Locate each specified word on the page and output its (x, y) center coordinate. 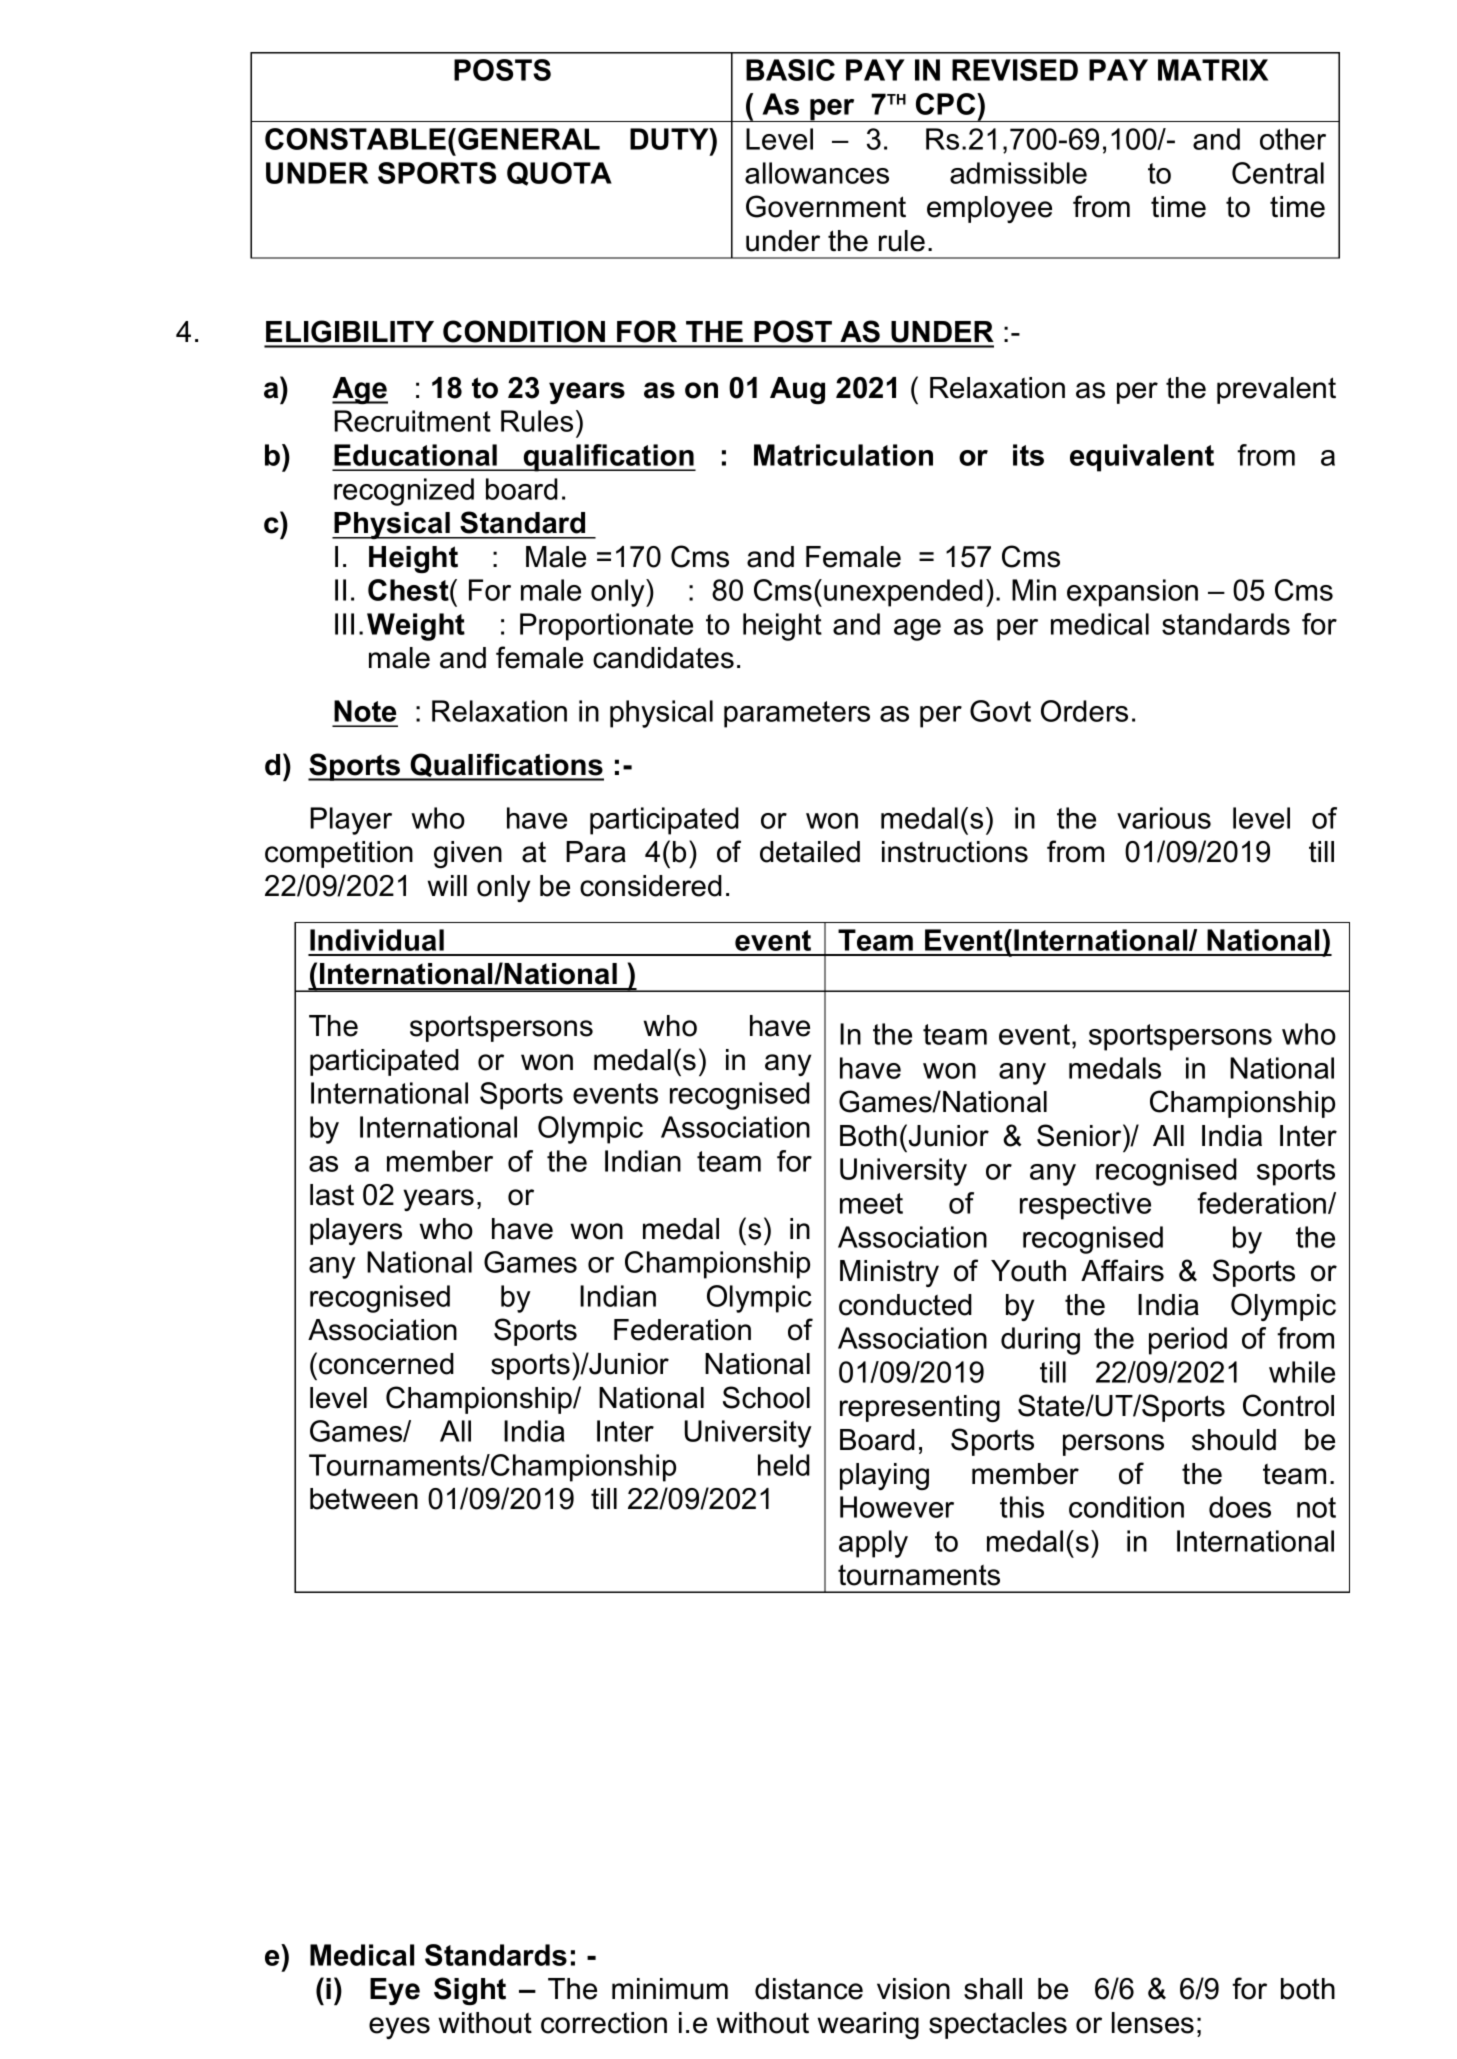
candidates (663, 658)
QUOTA (559, 174)
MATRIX (1213, 70)
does (1240, 1507)
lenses (1153, 2023)
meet (871, 1203)
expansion (1132, 593)
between (364, 1499)
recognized (404, 492)
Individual (377, 940)
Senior (1080, 1135)
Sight (470, 1991)
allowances (817, 173)
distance (809, 1989)
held (784, 1465)
